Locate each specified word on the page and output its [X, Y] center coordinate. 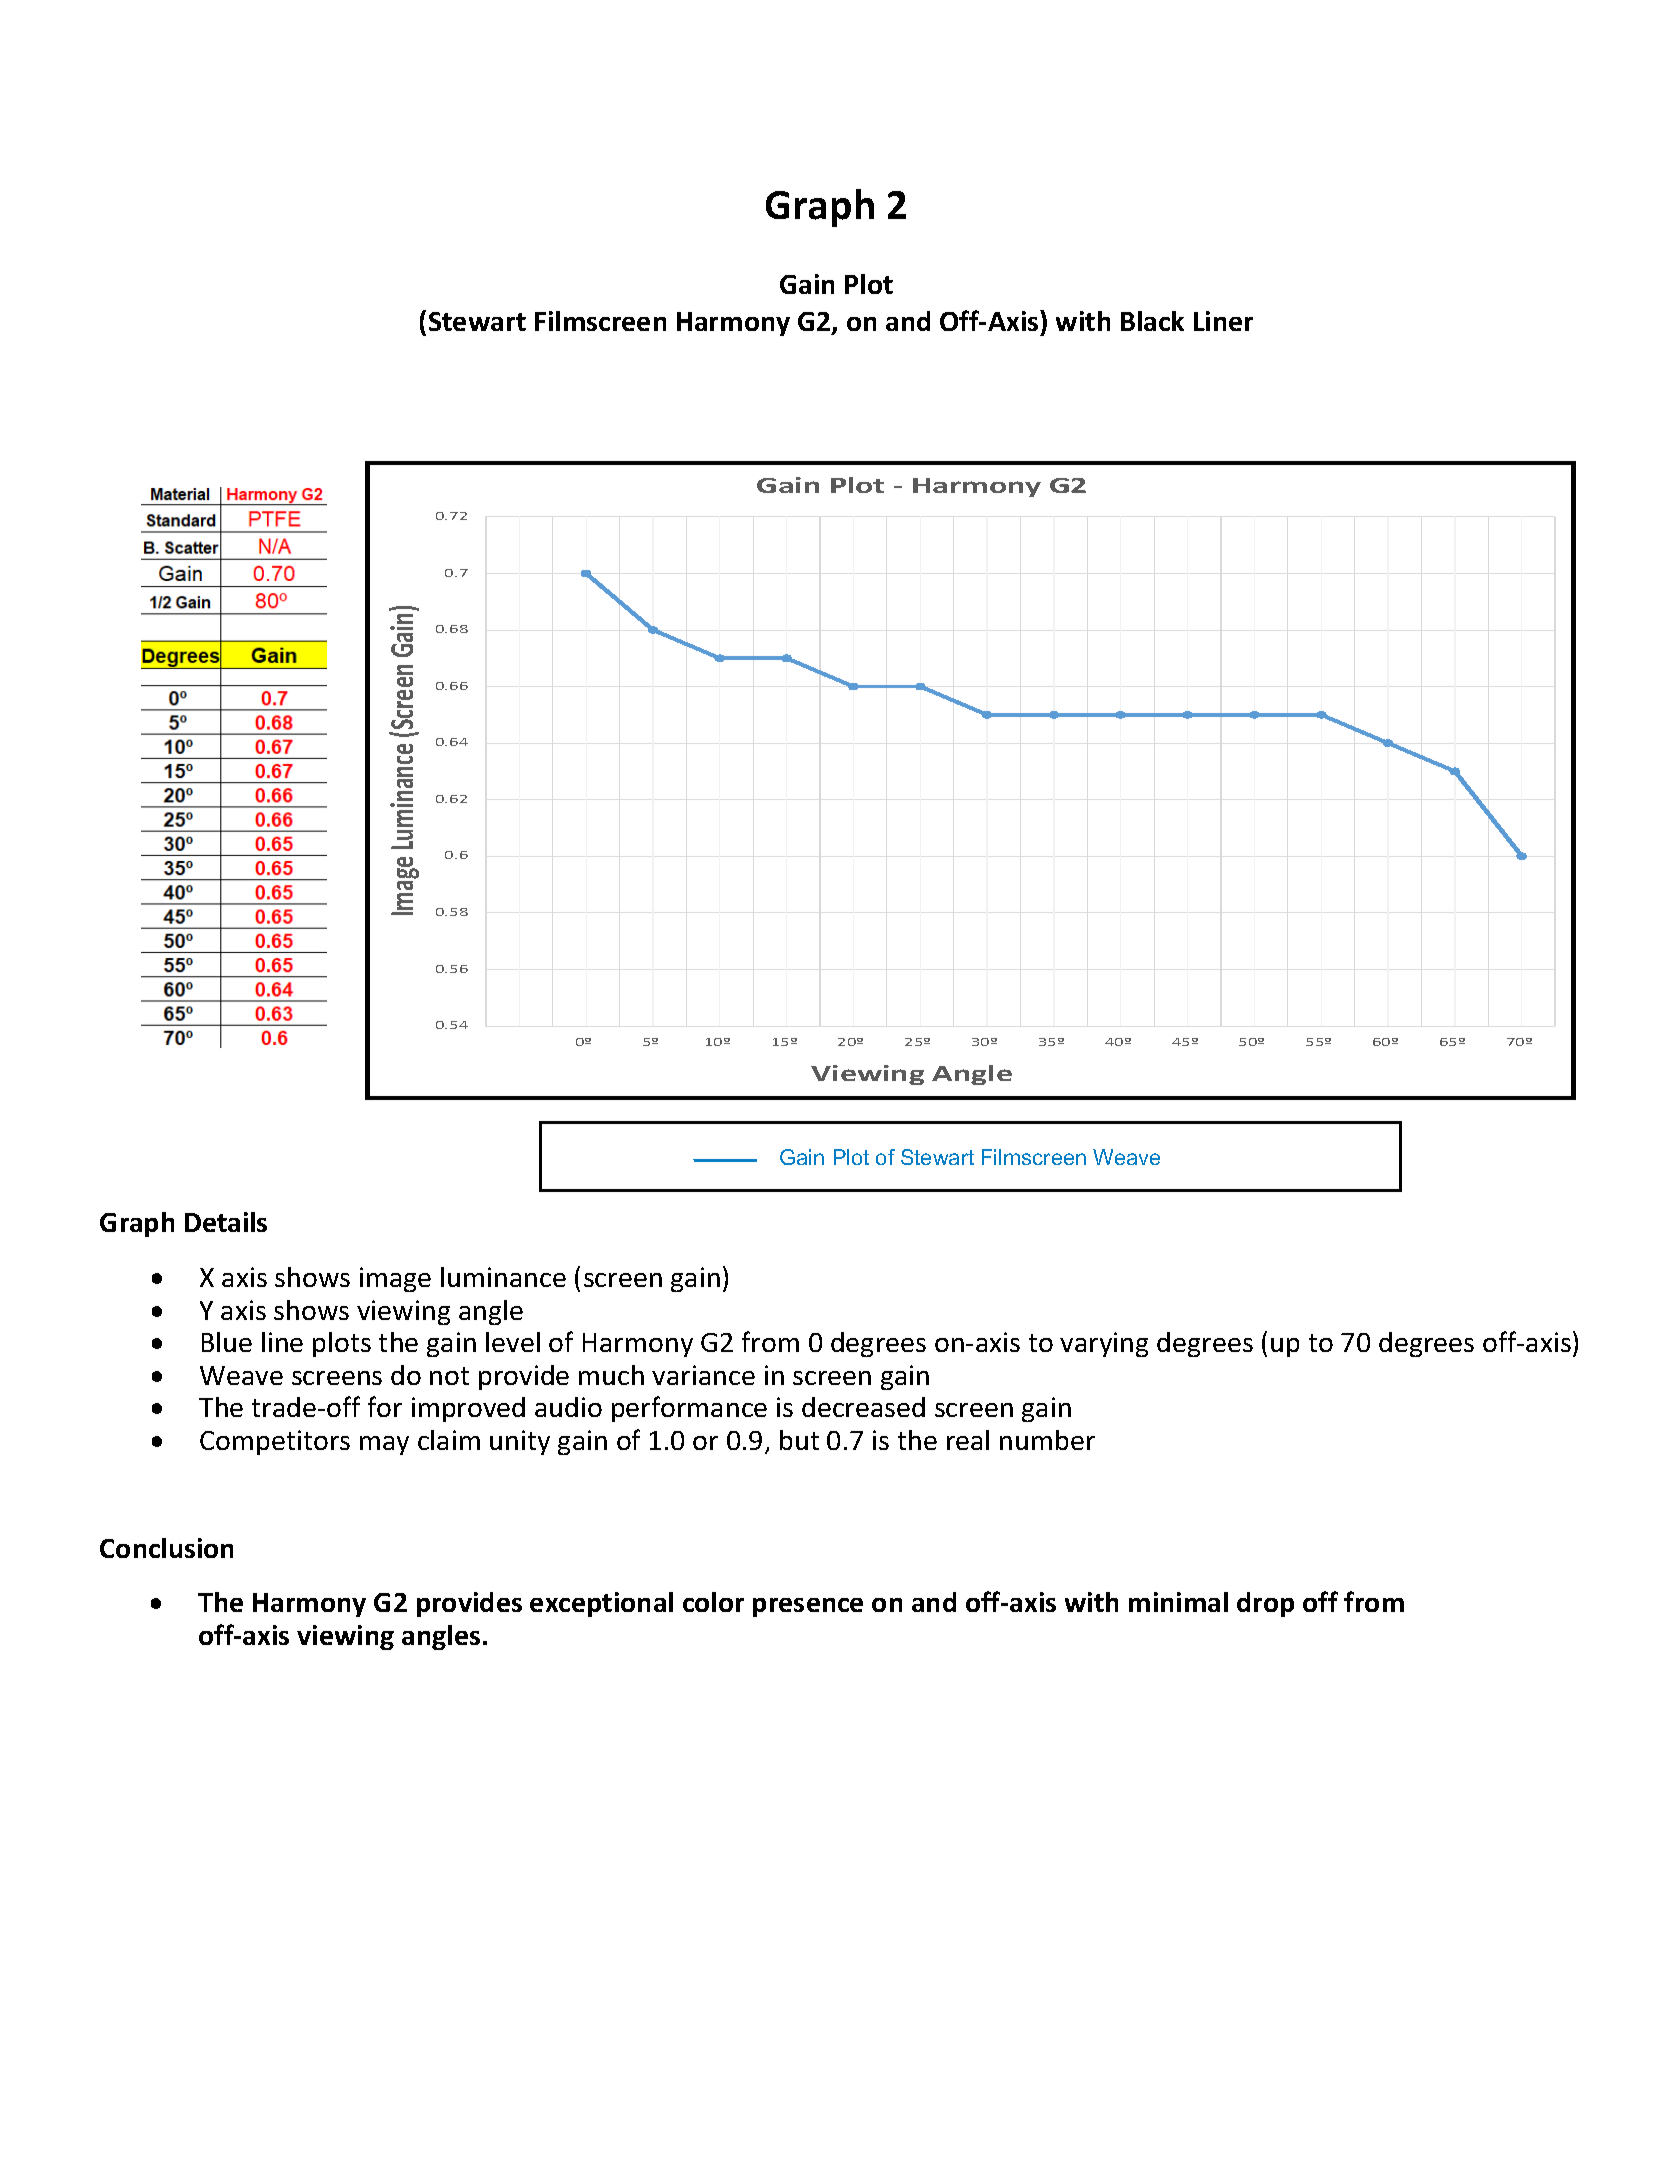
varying [1104, 1344]
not [449, 1376]
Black [1152, 321]
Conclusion [166, 1548]
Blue [227, 1342]
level [513, 1342]
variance [703, 1375]
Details [226, 1222]
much [611, 1375]
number [1047, 1440]
